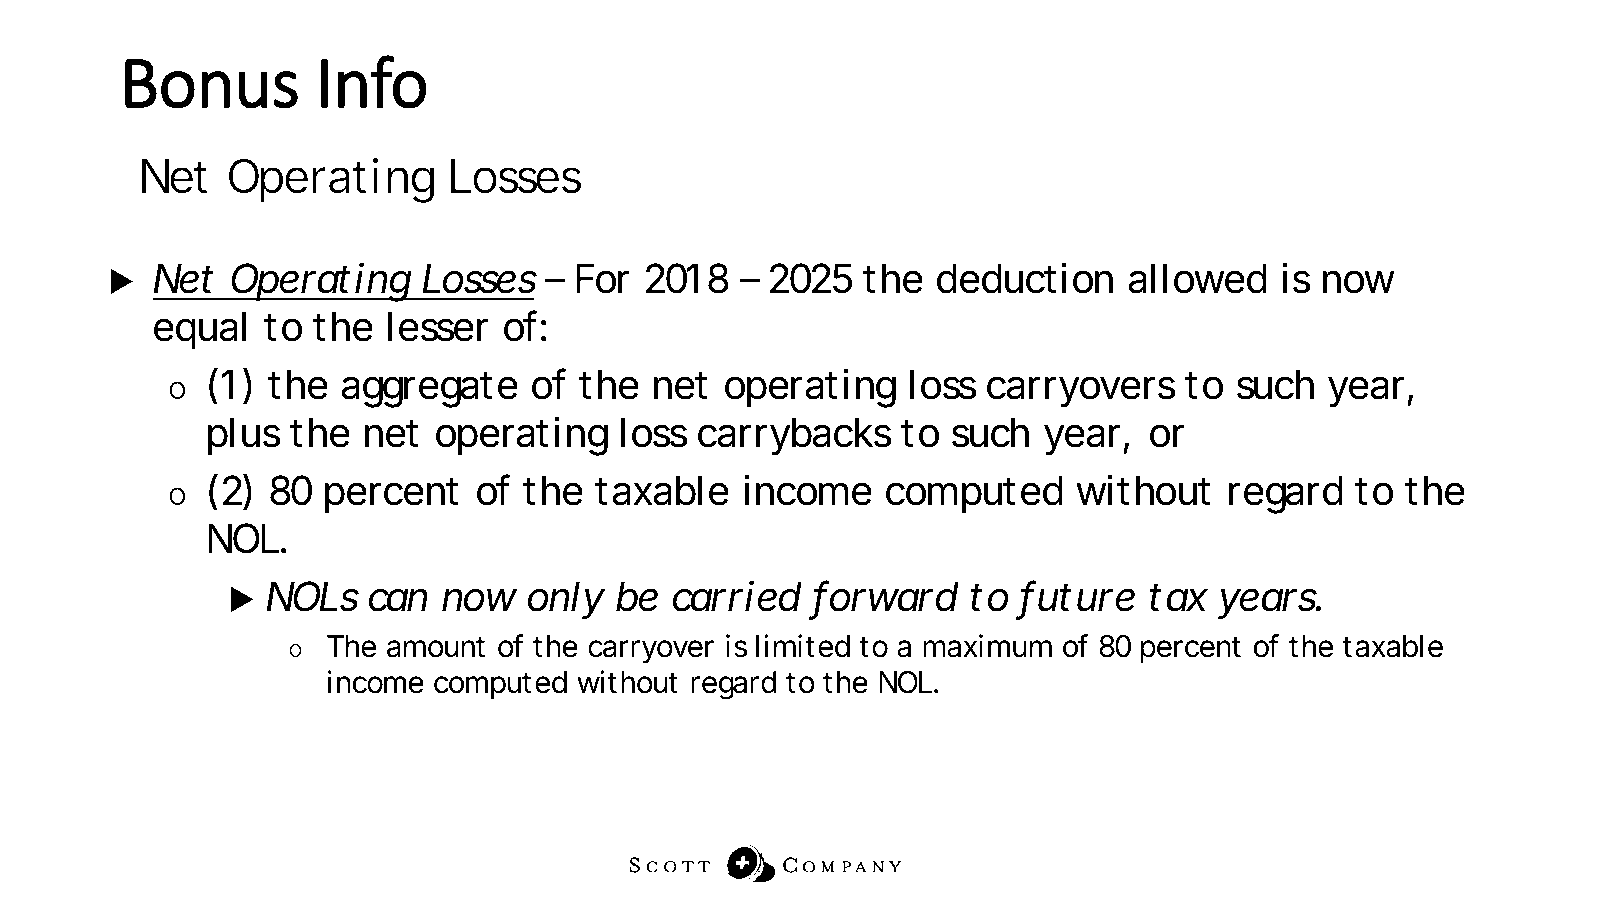  Describe the element at coordinates (987, 646) in the screenshot. I see `maximum` at that location.
